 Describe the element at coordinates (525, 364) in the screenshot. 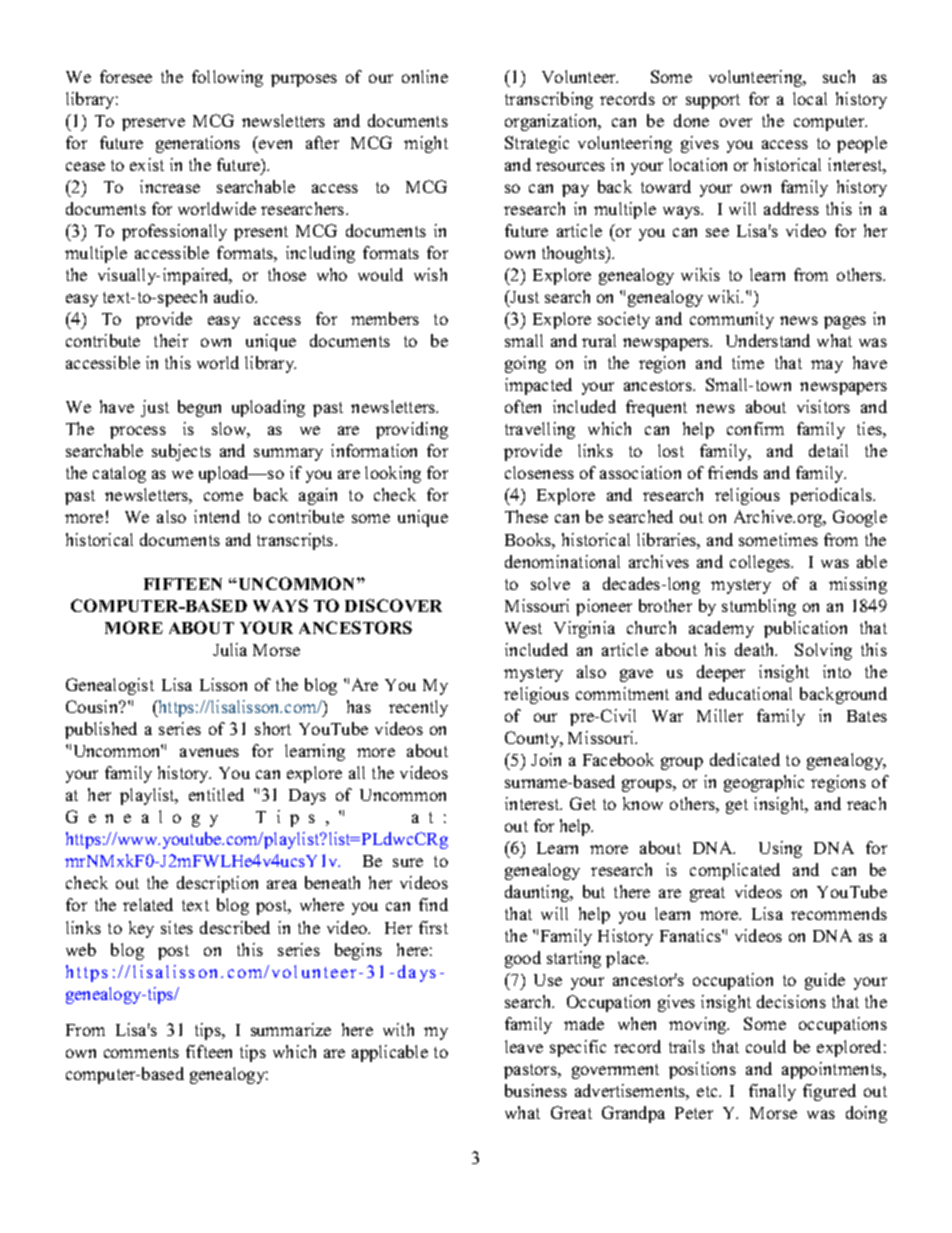

I see `going` at that location.
